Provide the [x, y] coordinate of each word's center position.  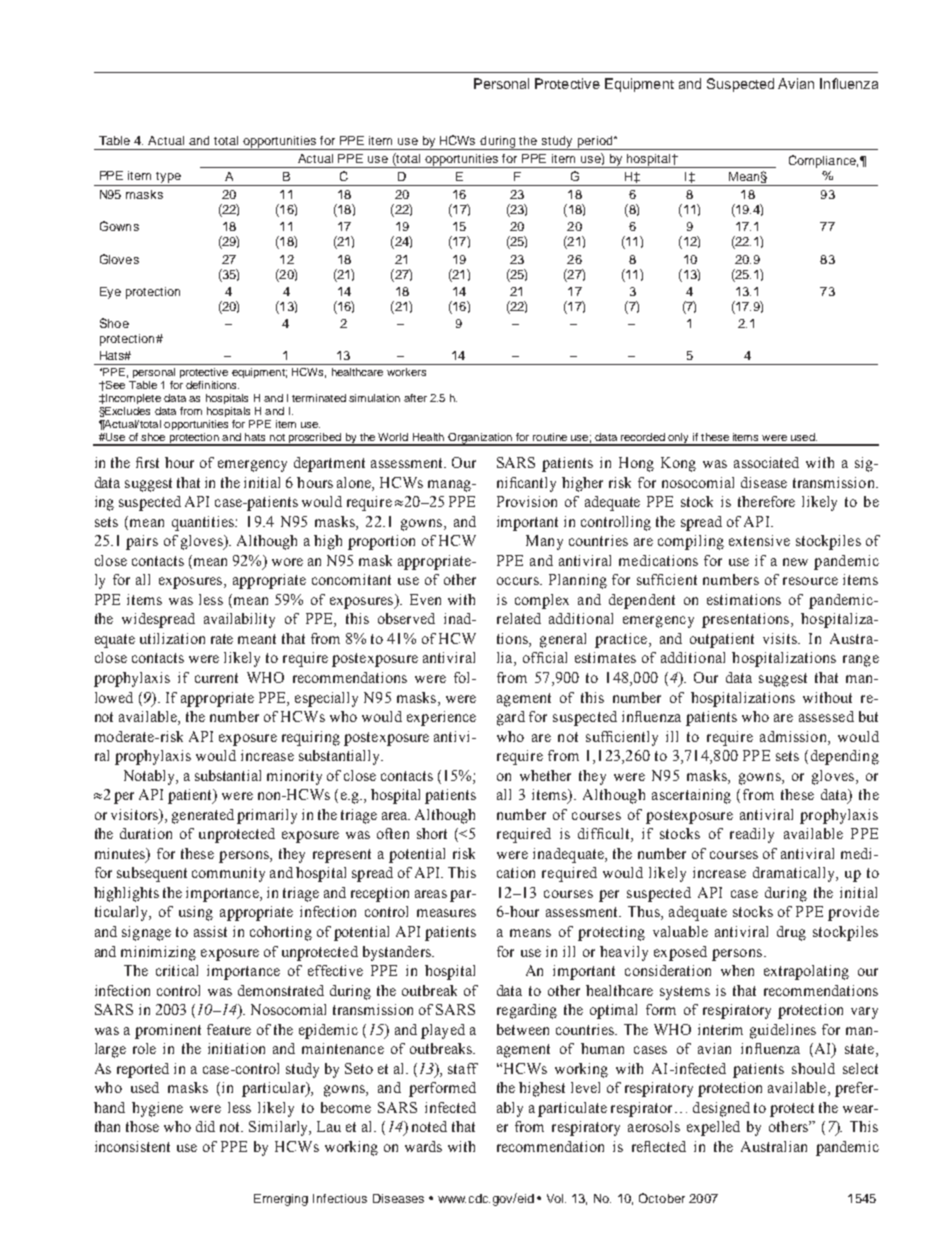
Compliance [823, 161]
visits [781, 638]
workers [406, 372]
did [205, 1126]
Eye [110, 293]
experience [441, 718]
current [216, 678]
